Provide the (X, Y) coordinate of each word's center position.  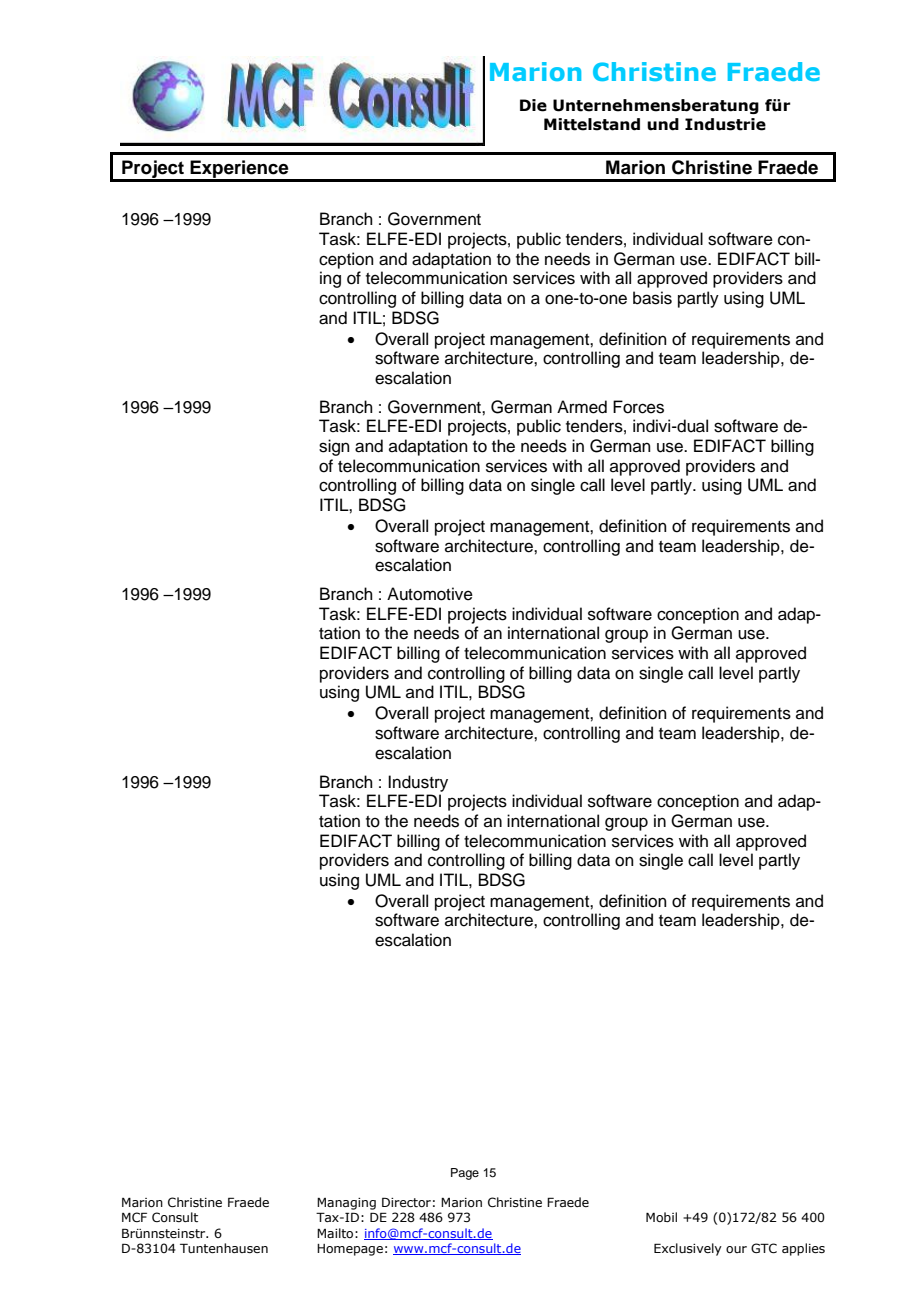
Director (406, 1202)
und (663, 124)
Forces (638, 407)
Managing (346, 1204)
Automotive (430, 594)
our (736, 1249)
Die (533, 105)
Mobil (661, 1217)
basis (652, 298)
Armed (582, 407)
